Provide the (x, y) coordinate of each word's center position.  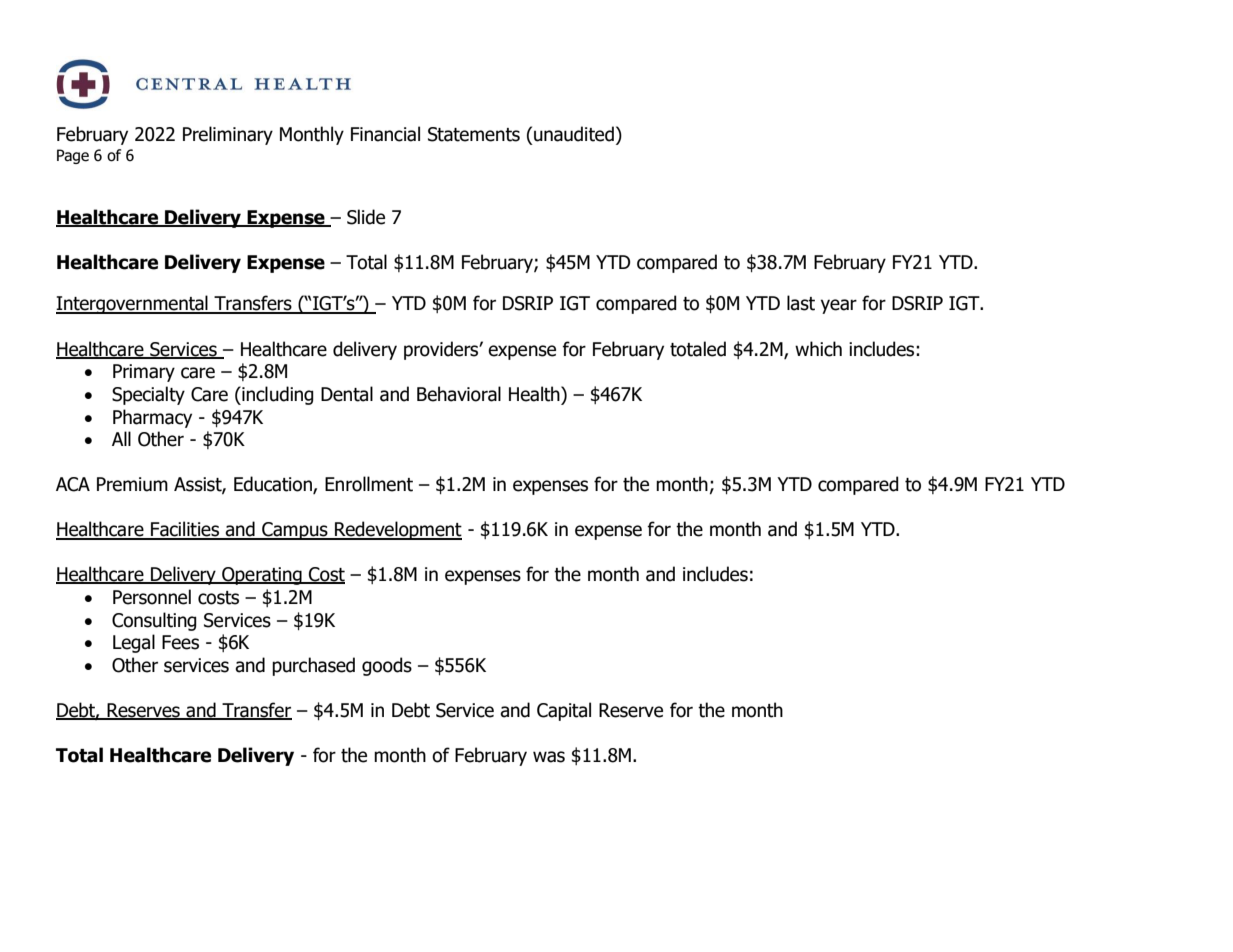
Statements (474, 134)
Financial (385, 134)
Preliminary (228, 135)
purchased (313, 666)
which (818, 349)
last (801, 303)
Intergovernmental (133, 304)
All (121, 438)
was (549, 757)
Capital (564, 711)
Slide (366, 217)
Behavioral (459, 394)
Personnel (152, 597)
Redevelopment (397, 530)
